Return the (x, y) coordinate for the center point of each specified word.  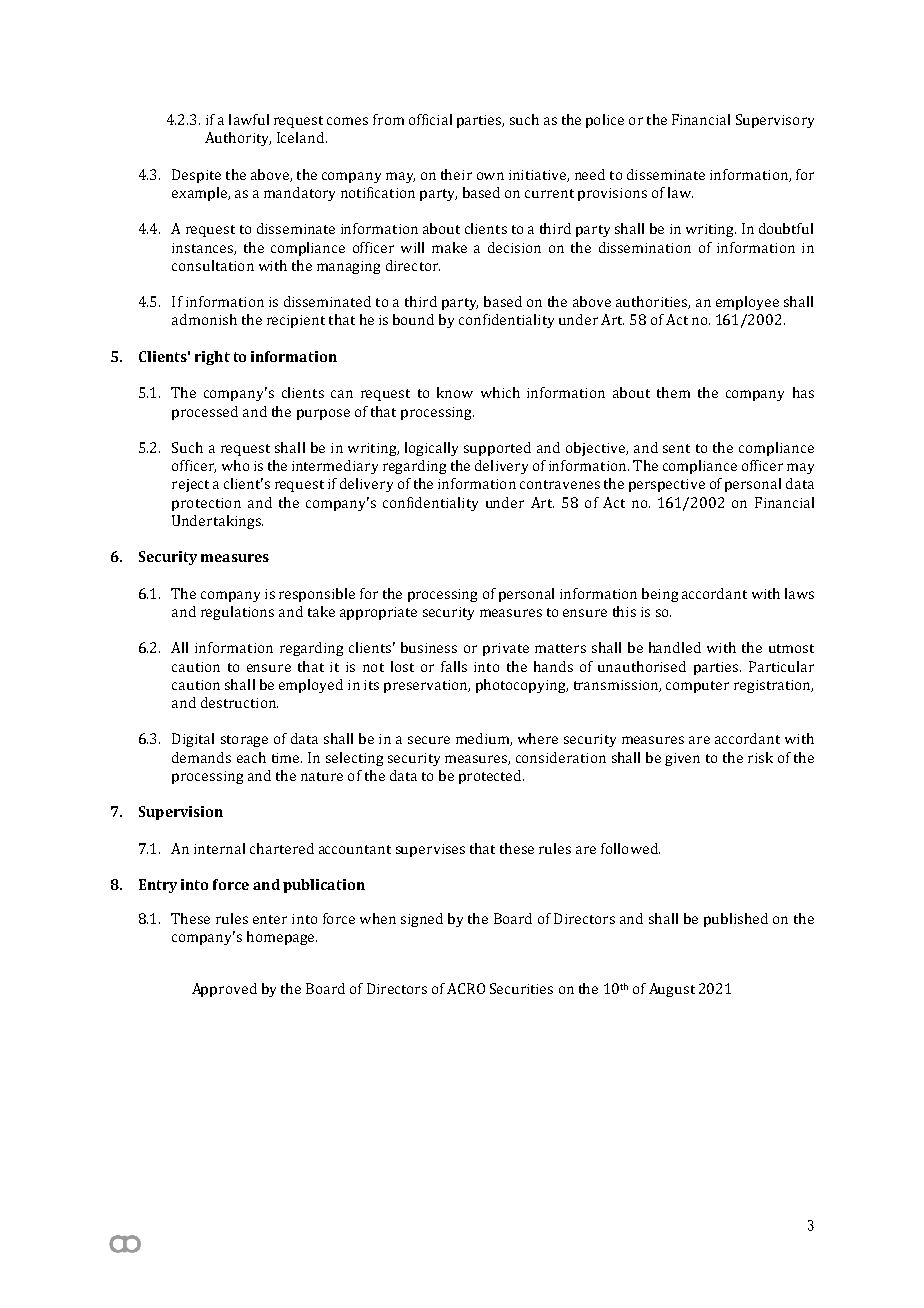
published (736, 920)
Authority (238, 139)
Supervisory (775, 121)
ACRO (466, 988)
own (490, 176)
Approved (224, 990)
